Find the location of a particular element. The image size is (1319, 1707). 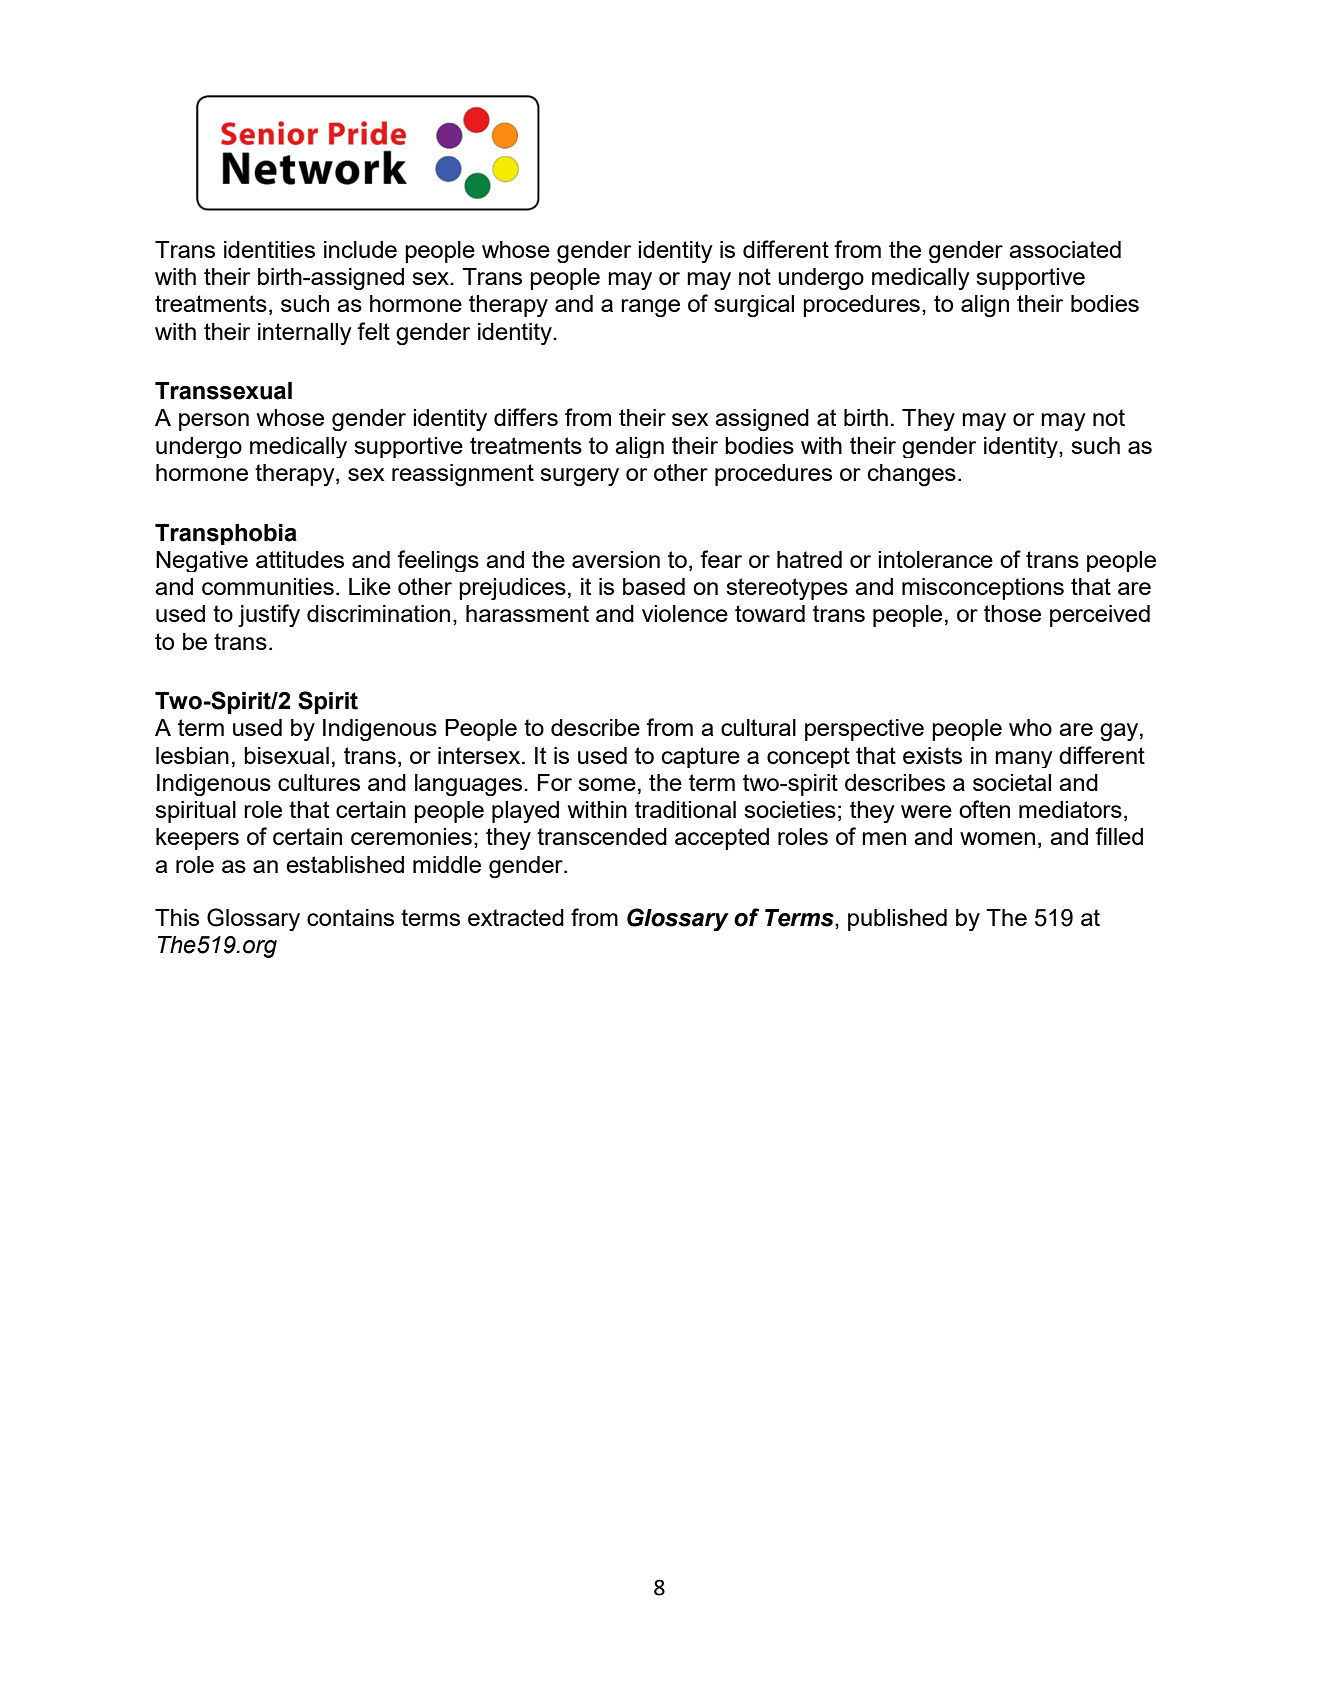

range is located at coordinates (650, 308).
